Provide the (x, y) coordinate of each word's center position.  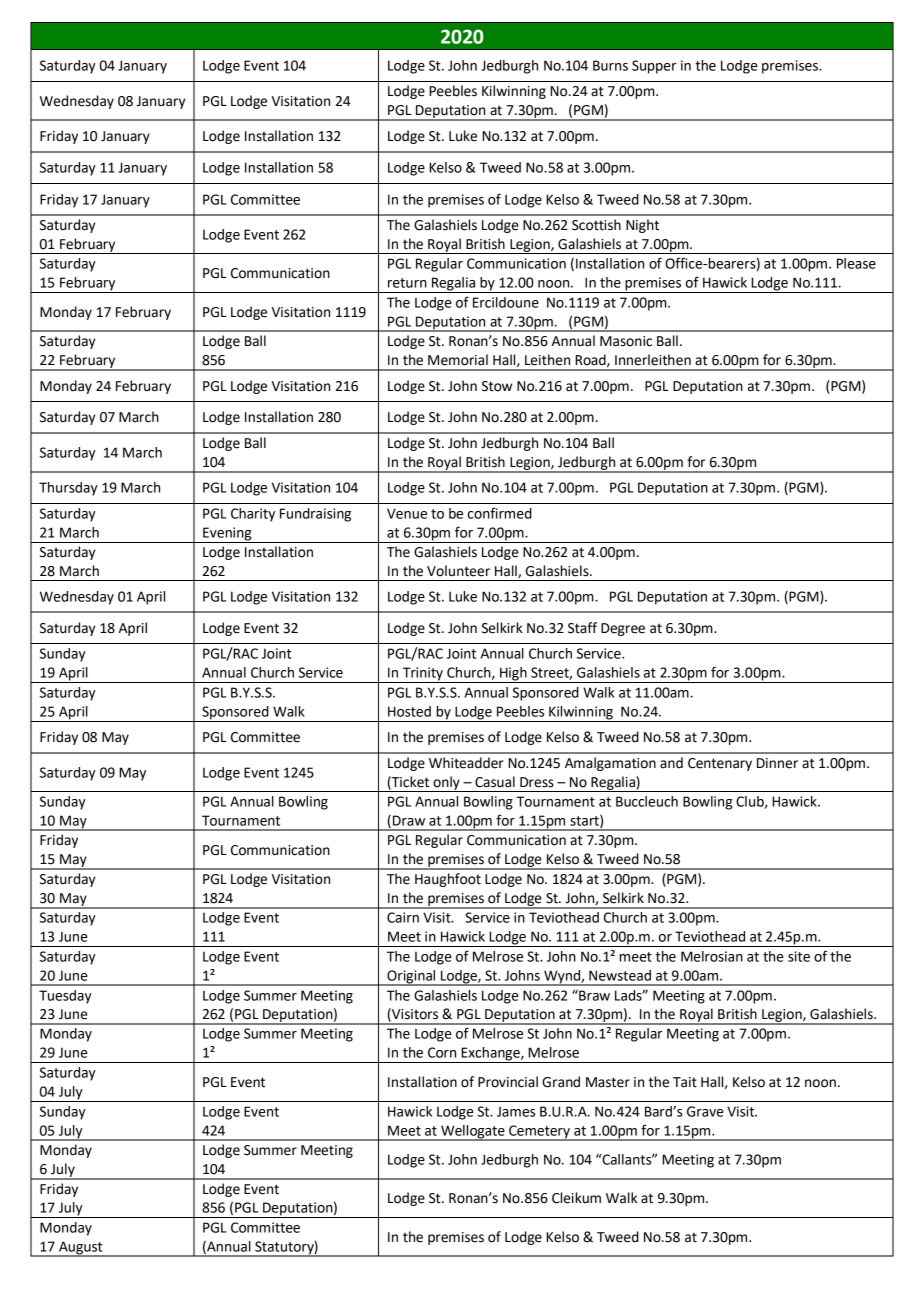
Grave (705, 1111)
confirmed (500, 513)
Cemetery (539, 1133)
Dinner (777, 763)
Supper (654, 67)
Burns (610, 65)
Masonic (626, 341)
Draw (409, 820)
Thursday (68, 489)
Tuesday (65, 997)
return (407, 283)
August (81, 1249)
